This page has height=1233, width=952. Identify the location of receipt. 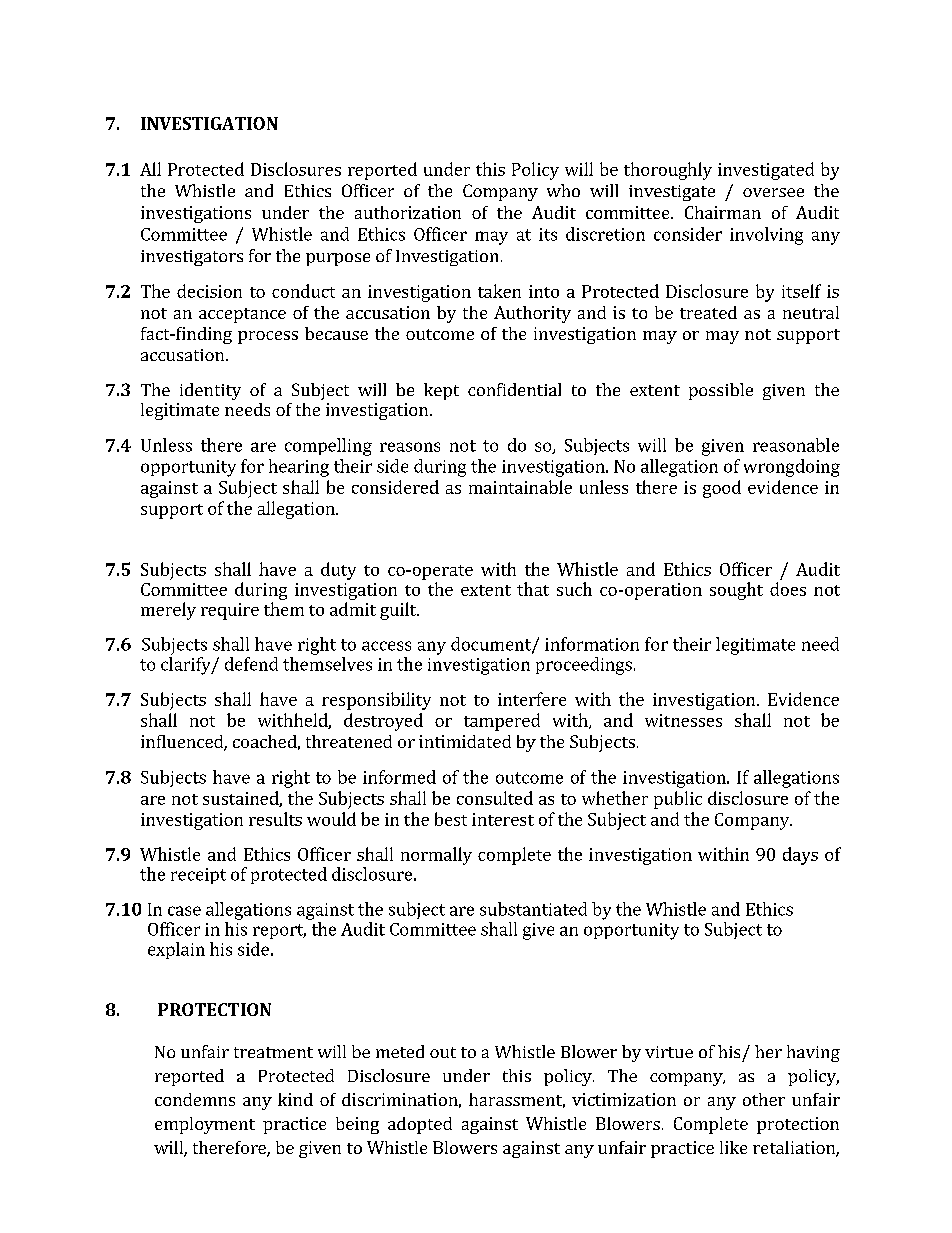
(198, 876).
